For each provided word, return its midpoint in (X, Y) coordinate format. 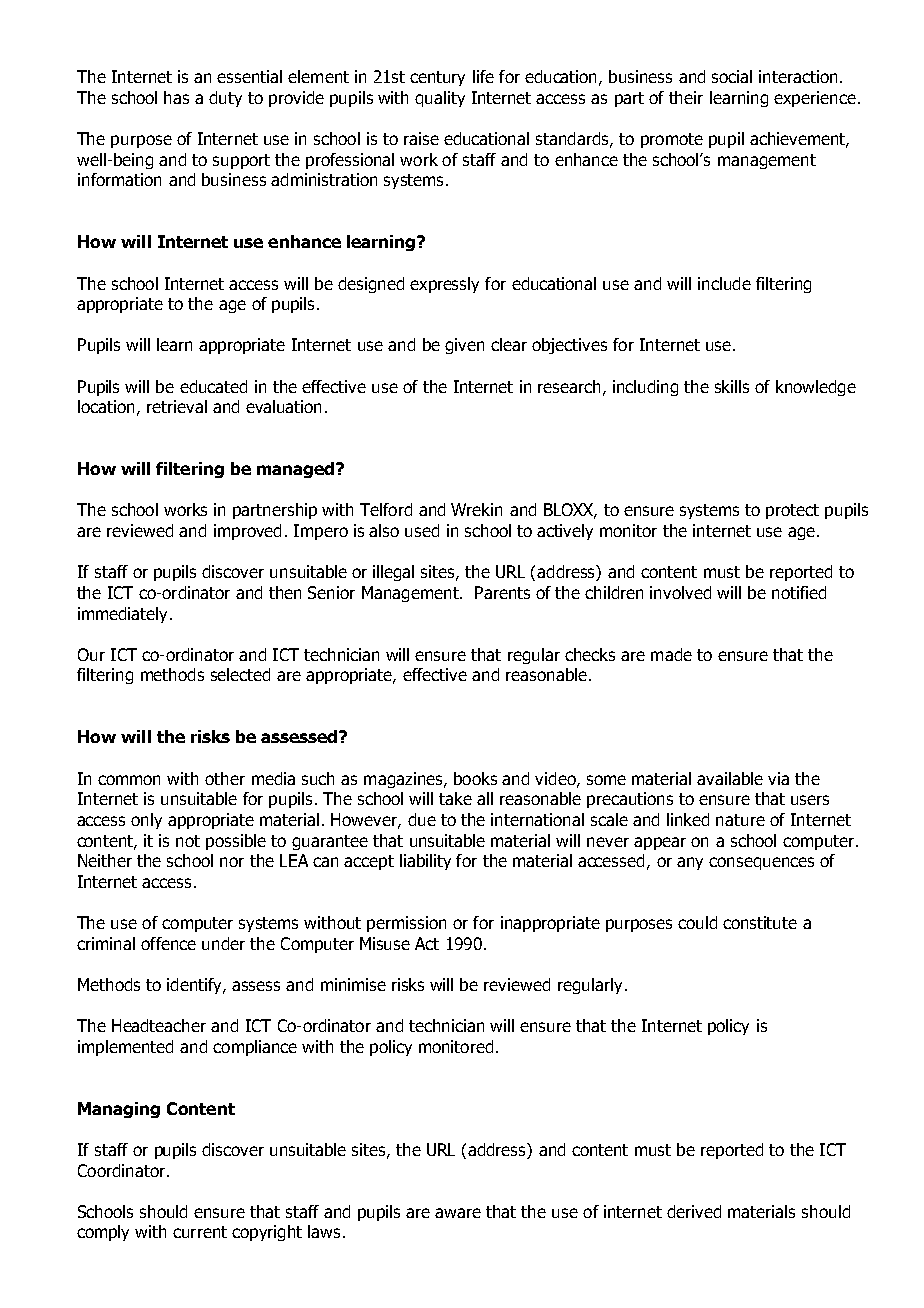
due (422, 819)
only (146, 821)
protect (792, 511)
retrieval (177, 406)
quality (440, 99)
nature (740, 820)
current (200, 1232)
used (422, 530)
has (176, 97)
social (732, 76)
